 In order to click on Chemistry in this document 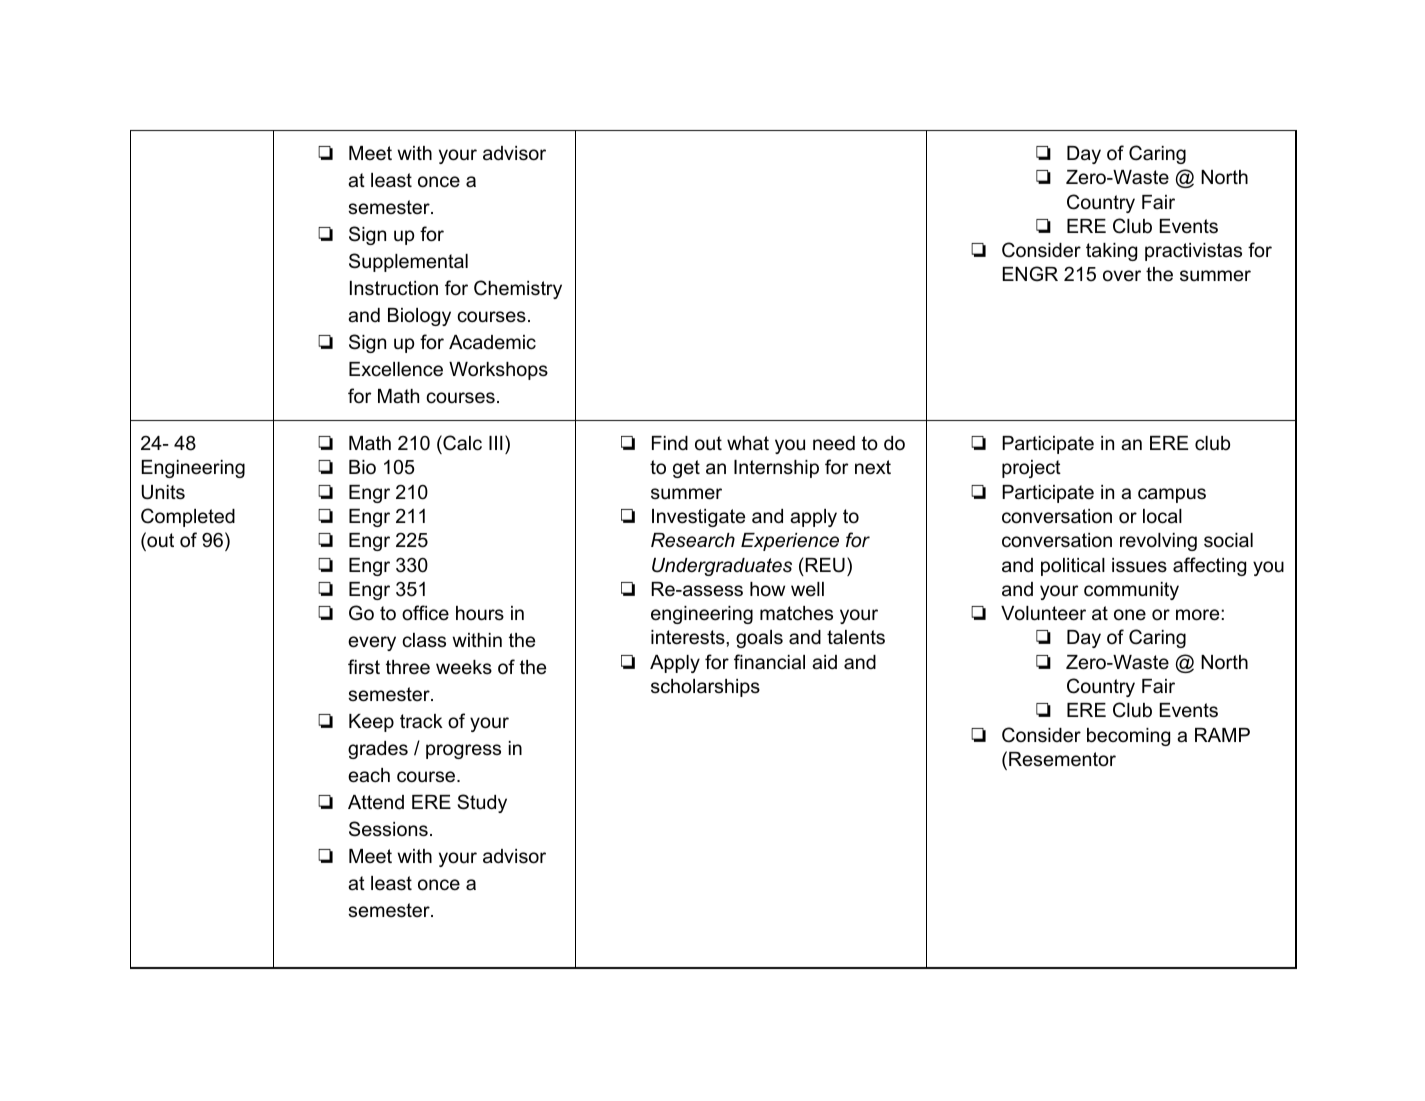, I will do `click(518, 289)`.
